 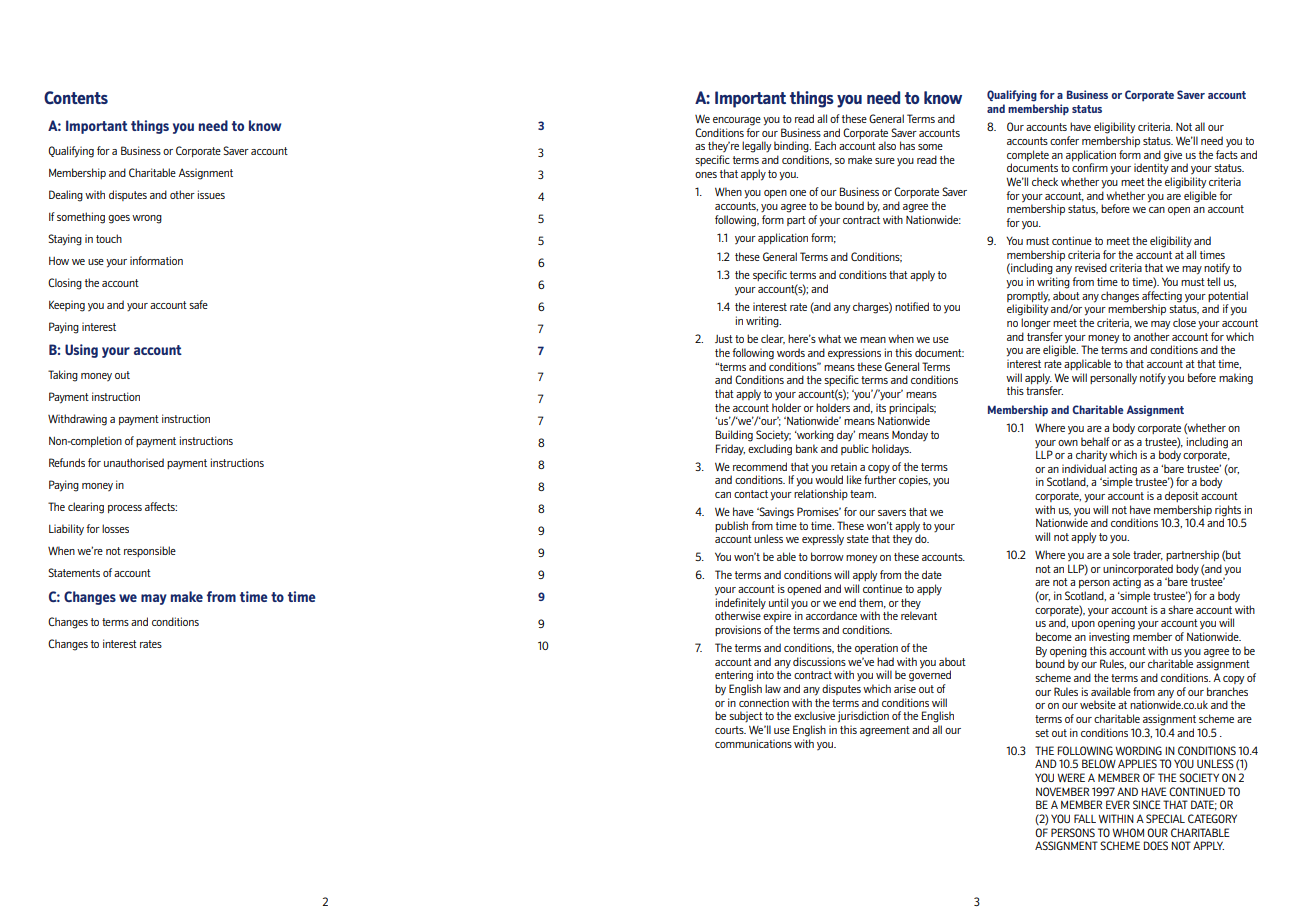 I want to click on responsible, so click(x=150, y=551).
